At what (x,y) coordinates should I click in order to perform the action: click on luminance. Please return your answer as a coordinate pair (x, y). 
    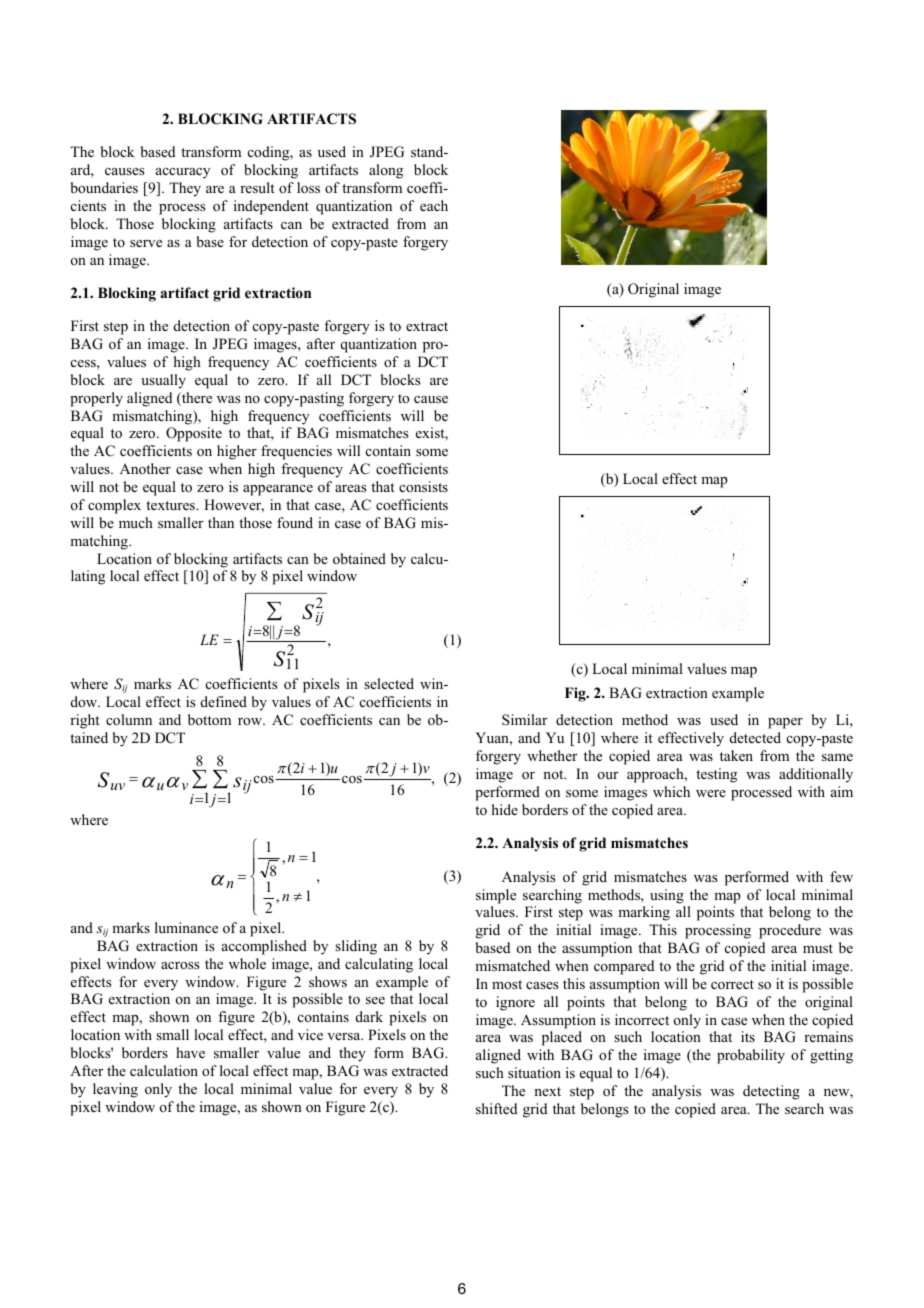
    Looking at the image, I should click on (186, 927).
